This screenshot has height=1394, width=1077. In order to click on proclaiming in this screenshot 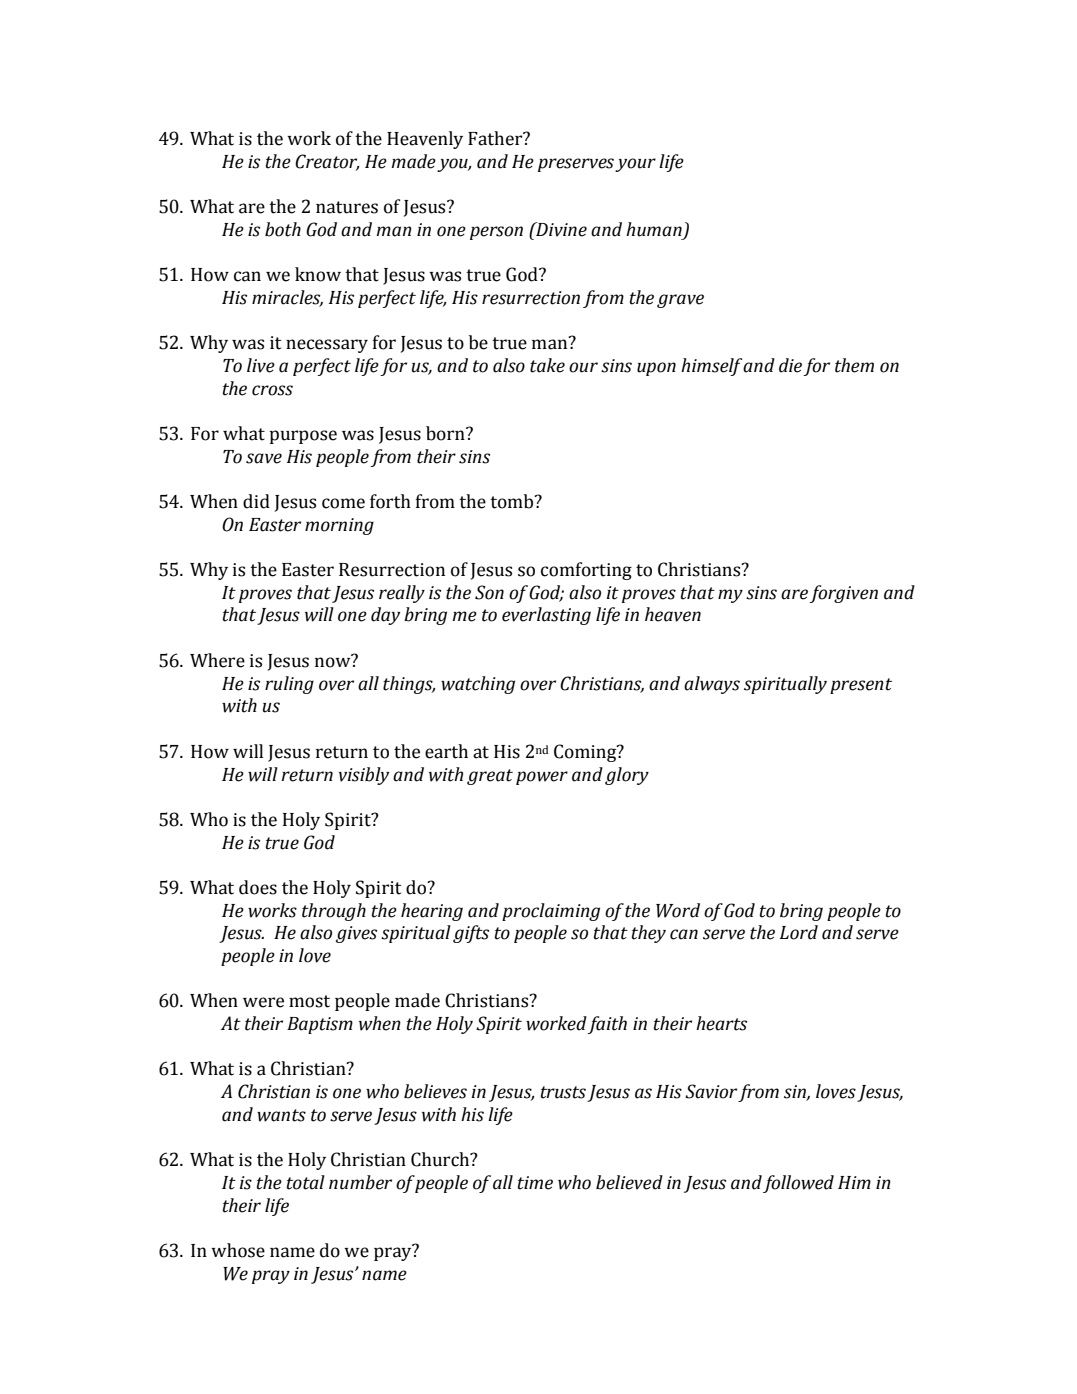, I will do `click(551, 912)`.
